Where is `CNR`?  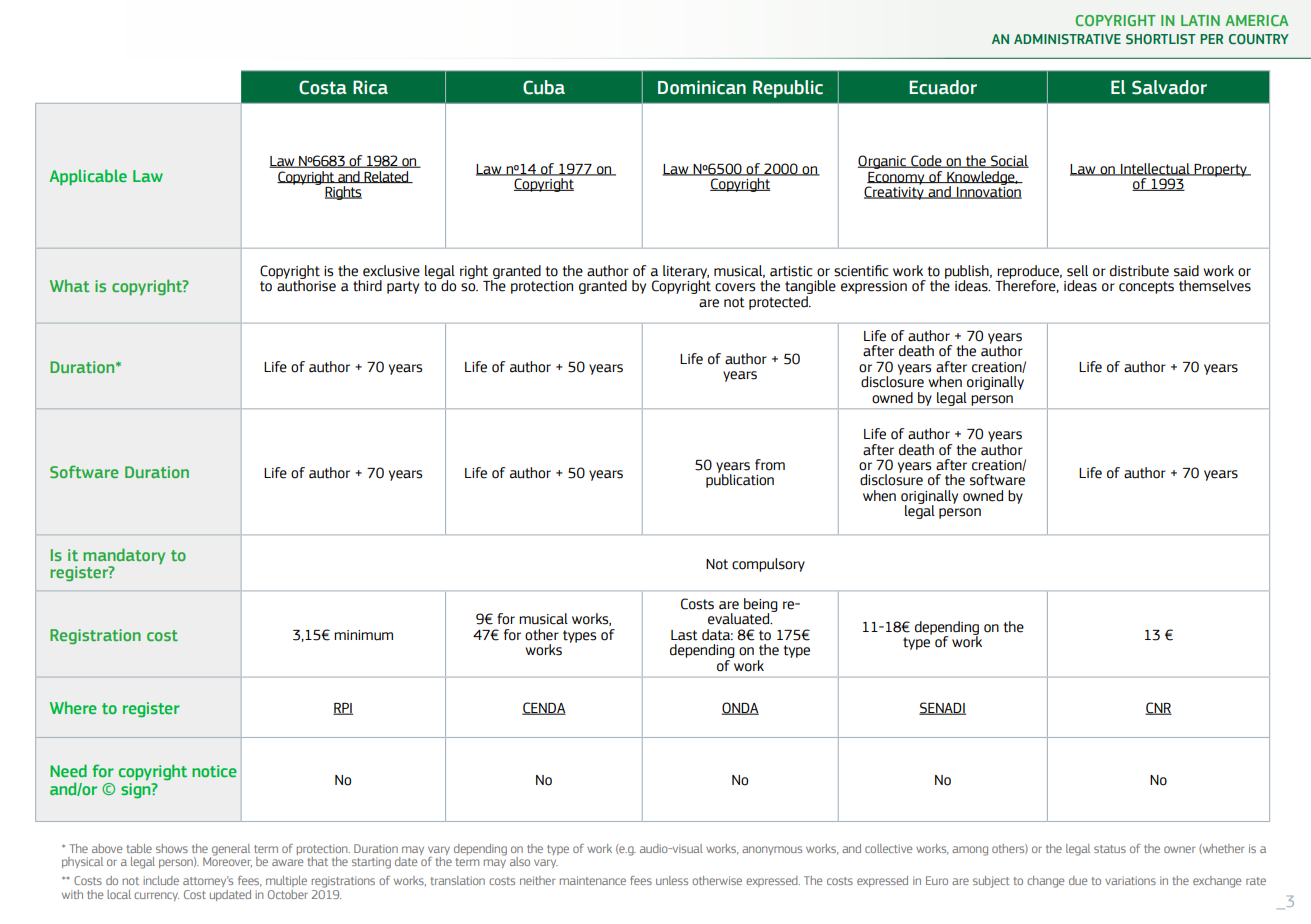
CNR is located at coordinates (1158, 708).
